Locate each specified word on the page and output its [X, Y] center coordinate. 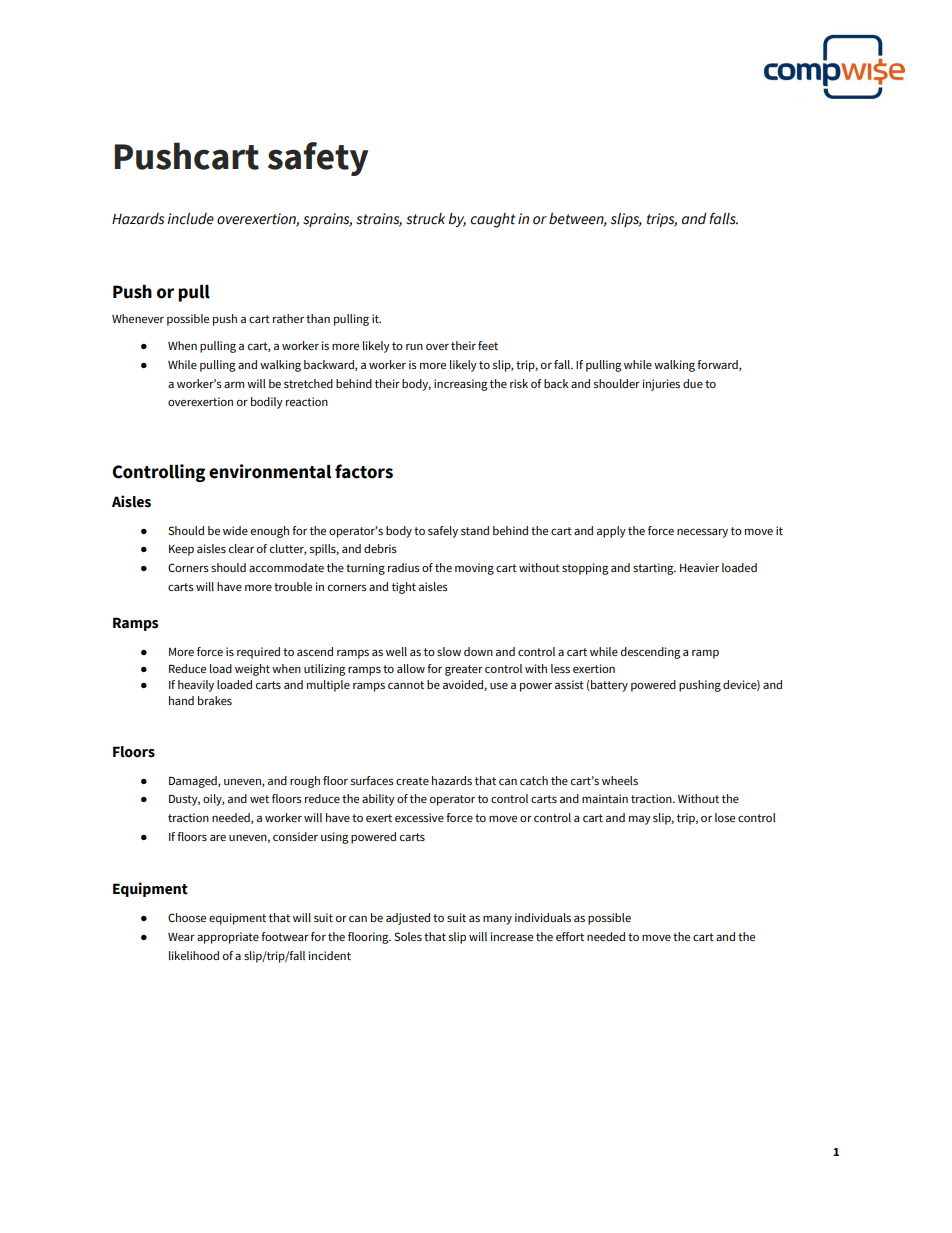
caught [493, 220]
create [412, 781]
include [190, 219]
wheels [620, 780]
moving [474, 569]
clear [241, 548]
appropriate [228, 938]
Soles [408, 936]
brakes [215, 700]
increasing [461, 385]
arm [234, 384]
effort [570, 936]
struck [425, 219]
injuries [661, 385]
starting [654, 569]
